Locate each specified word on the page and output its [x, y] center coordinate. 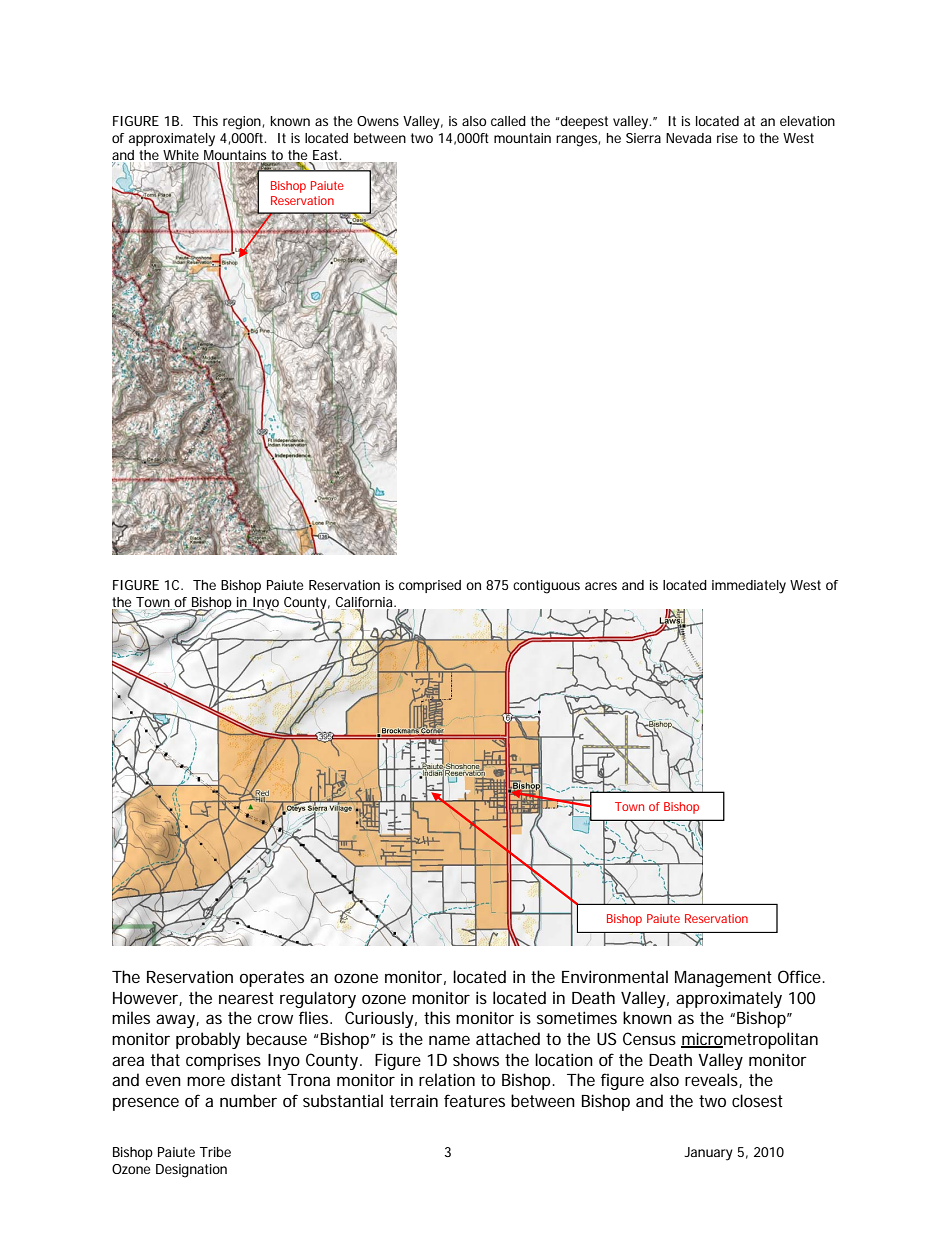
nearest [246, 998]
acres [601, 586]
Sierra [643, 138]
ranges [578, 141]
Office [801, 976]
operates [272, 979]
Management [723, 979]
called [508, 121]
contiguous [546, 587]
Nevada [688, 138]
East [326, 156]
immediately [749, 587]
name [449, 1040]
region [243, 123]
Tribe [215, 1152]
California [365, 602]
